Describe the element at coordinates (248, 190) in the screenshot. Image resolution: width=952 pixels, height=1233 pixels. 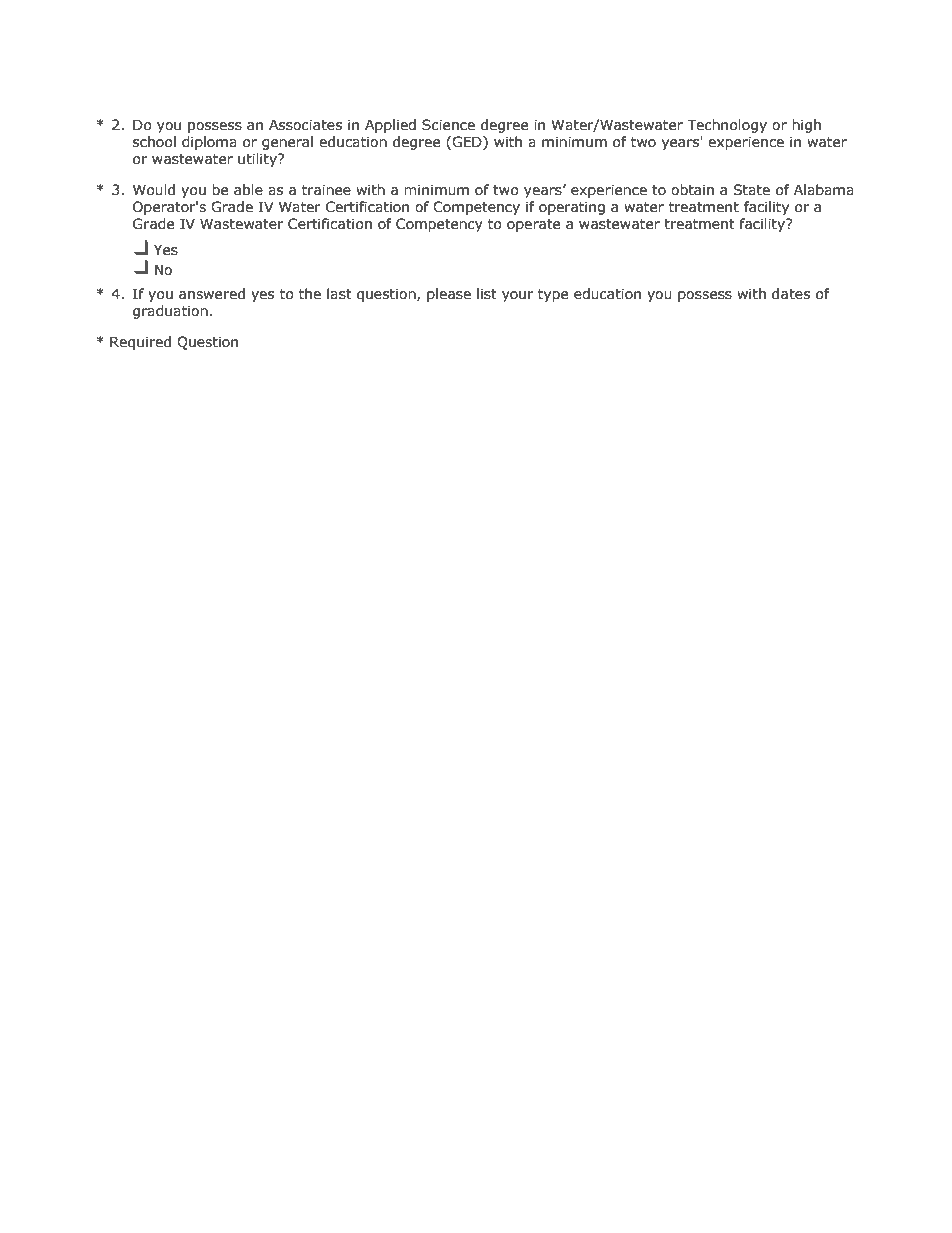
I see `able` at that location.
